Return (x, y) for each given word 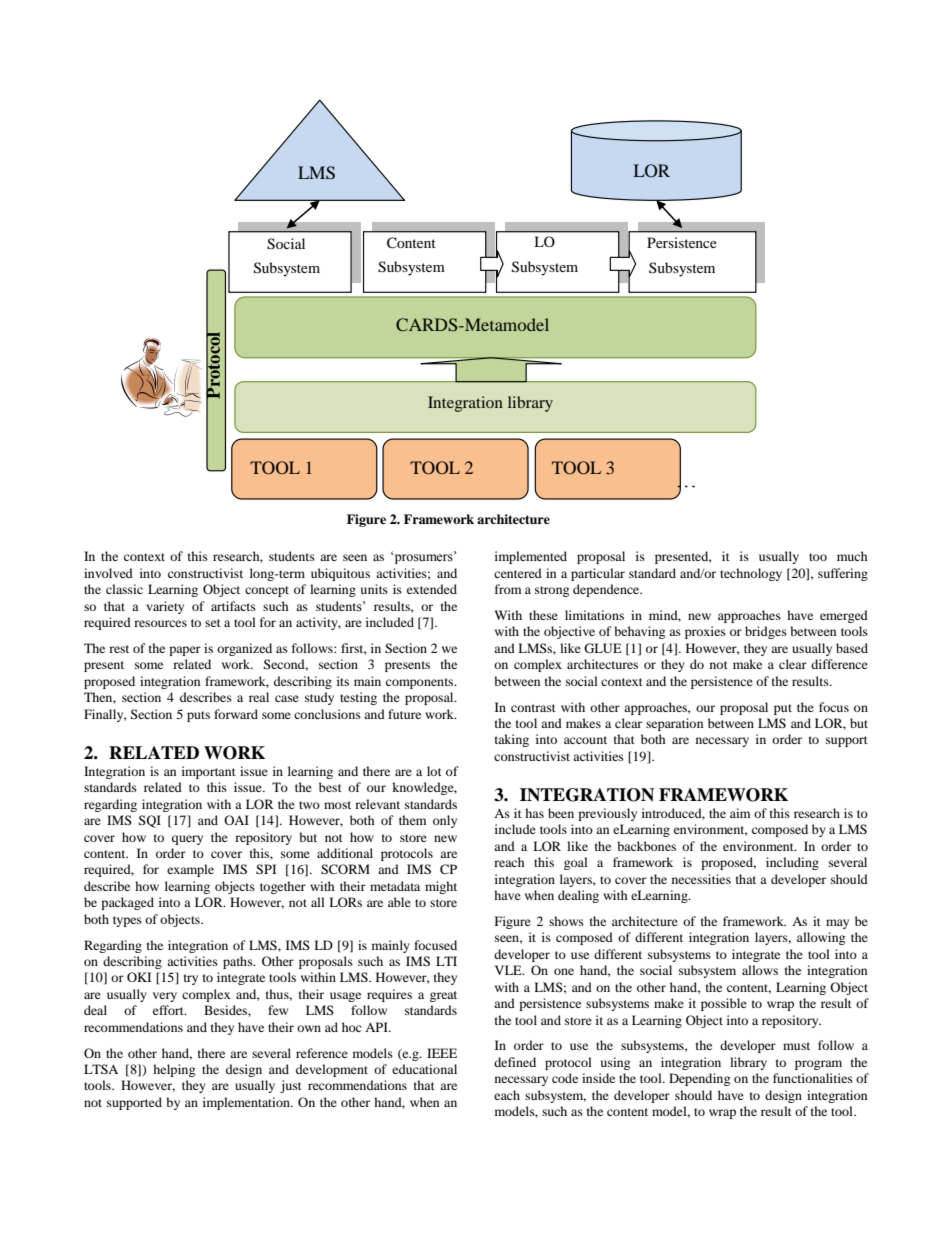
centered (518, 573)
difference (839, 664)
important (209, 772)
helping (174, 1070)
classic (124, 589)
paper (185, 651)
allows (760, 970)
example (190, 870)
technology (751, 574)
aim (740, 813)
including (792, 863)
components (421, 683)
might (441, 887)
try (191, 979)
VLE (509, 970)
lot (434, 771)
